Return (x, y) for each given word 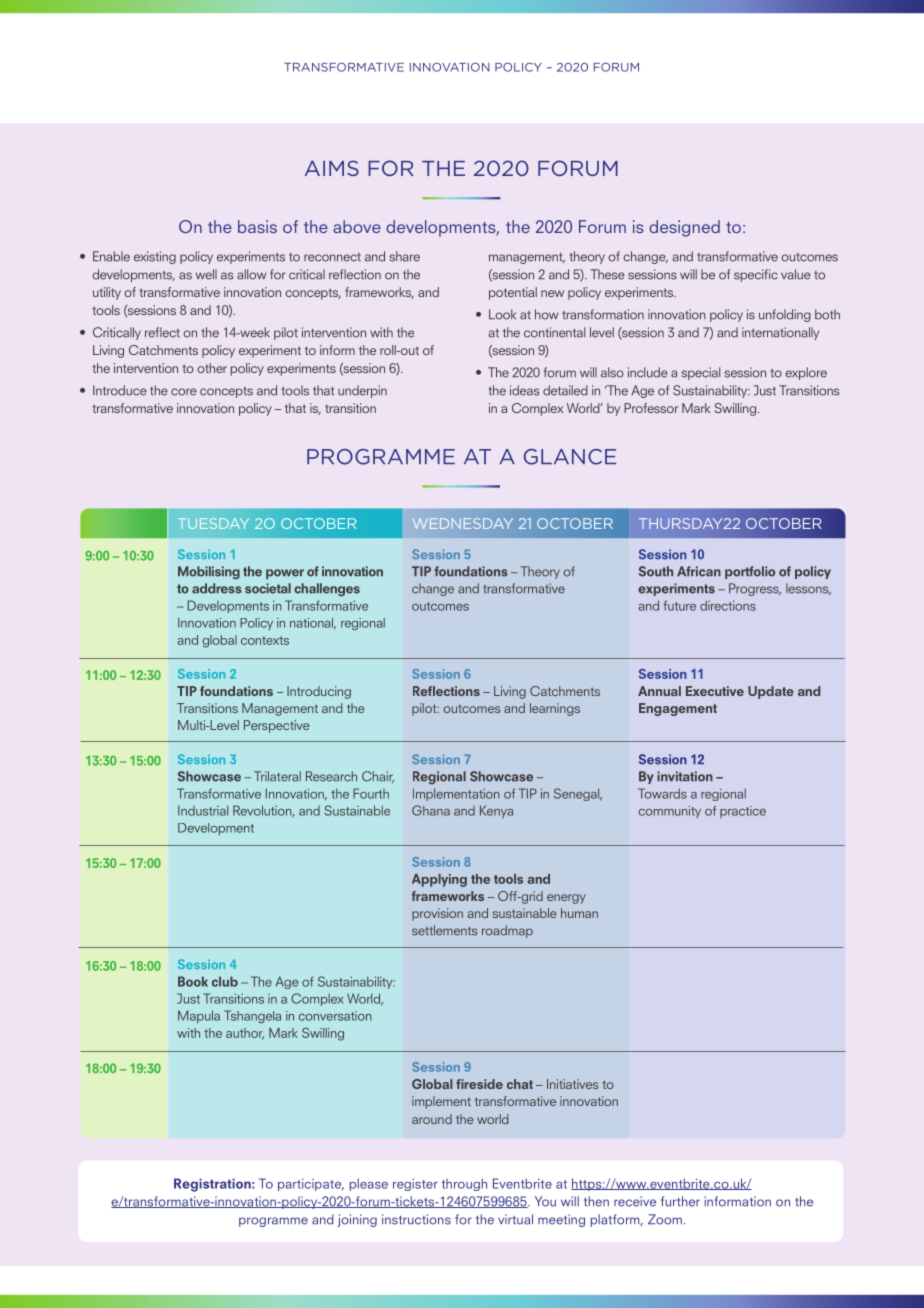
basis (257, 226)
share (404, 256)
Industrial (203, 810)
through (464, 1184)
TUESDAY (213, 523)
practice (743, 812)
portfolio (750, 572)
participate (311, 1184)
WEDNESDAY (462, 523)
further (680, 1201)
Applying (439, 880)
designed (684, 228)
